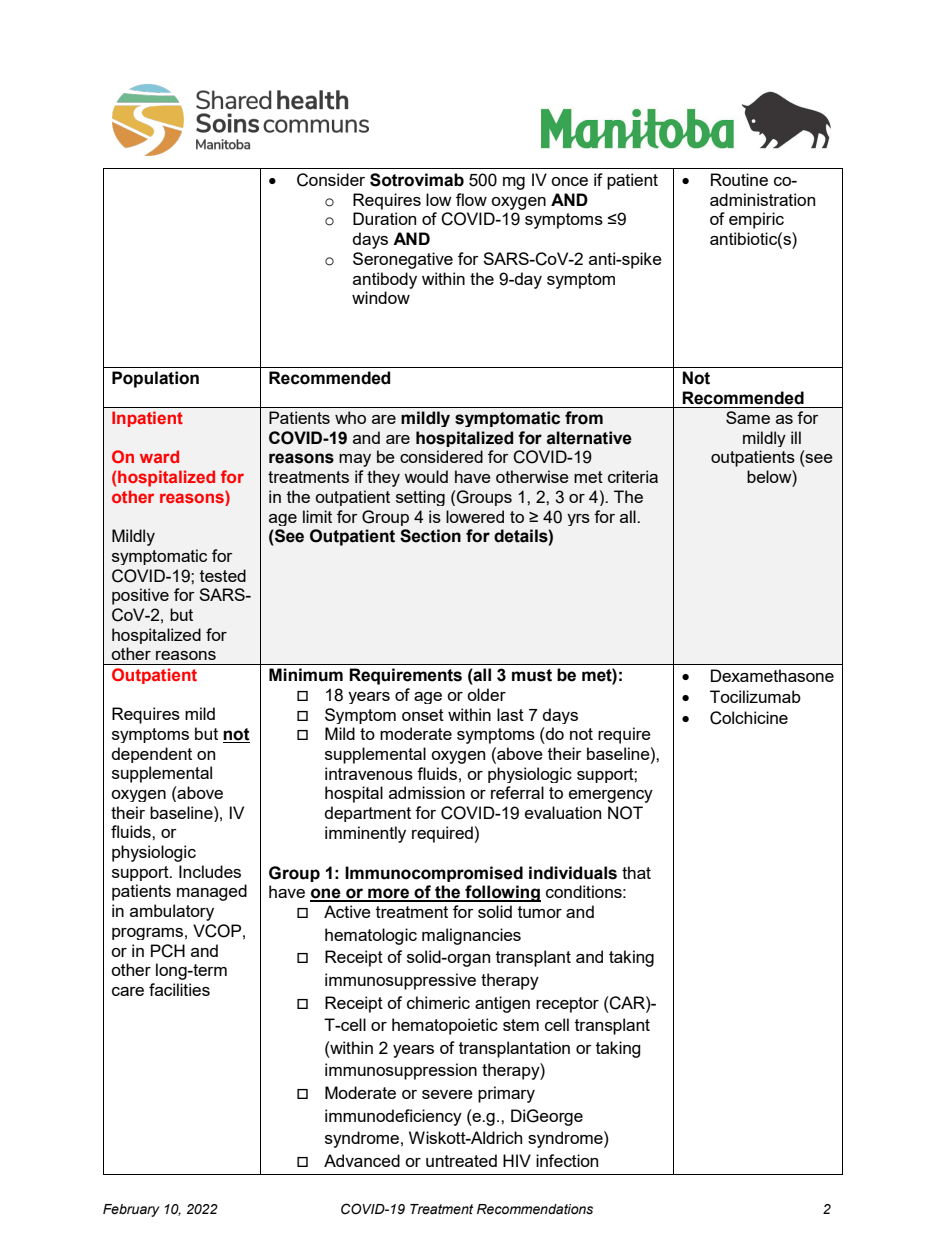  Describe the element at coordinates (168, 951) in the image. I see `PCH` at that location.
